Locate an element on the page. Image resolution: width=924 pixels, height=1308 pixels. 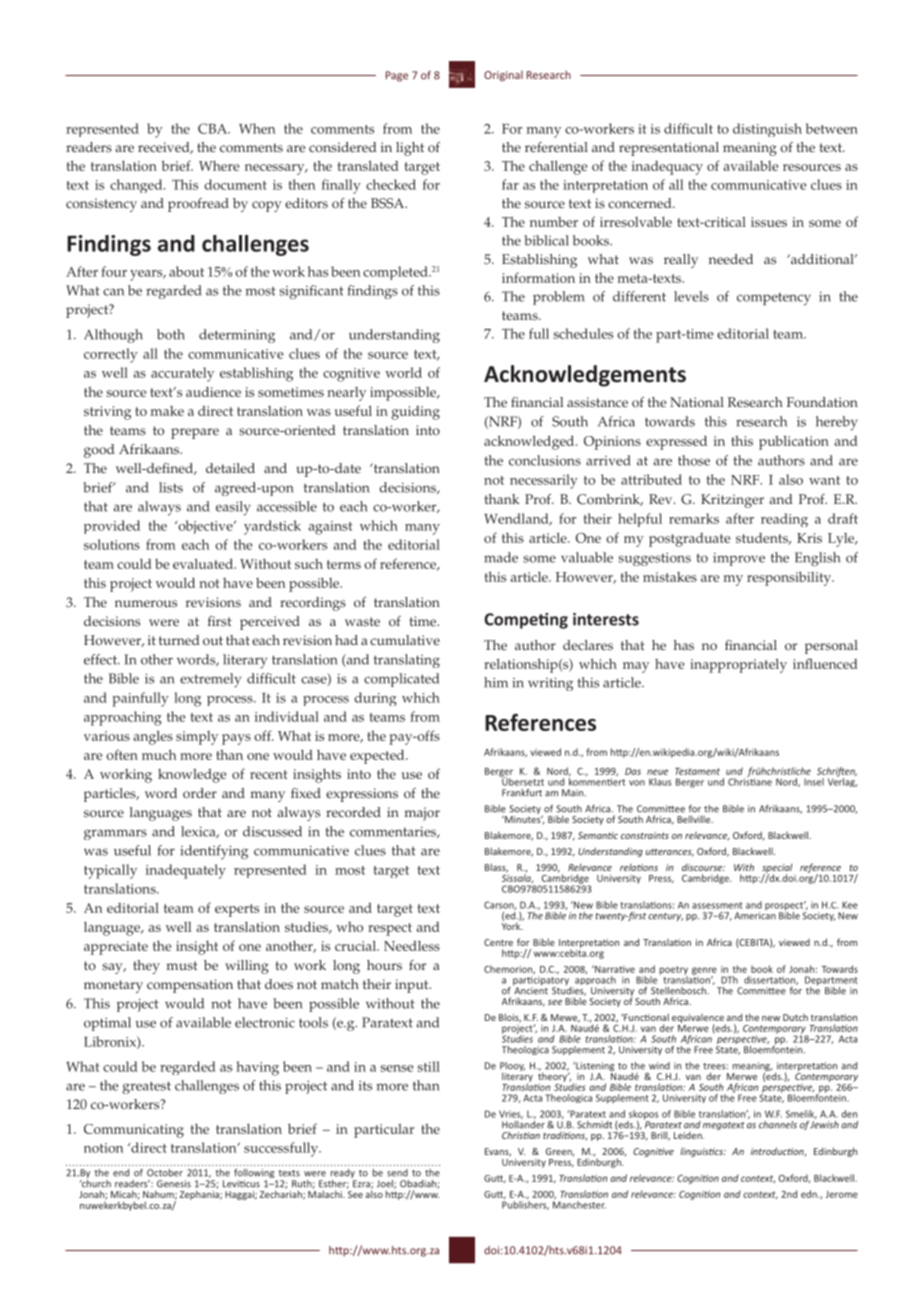
Original is located at coordinates (503, 75).
